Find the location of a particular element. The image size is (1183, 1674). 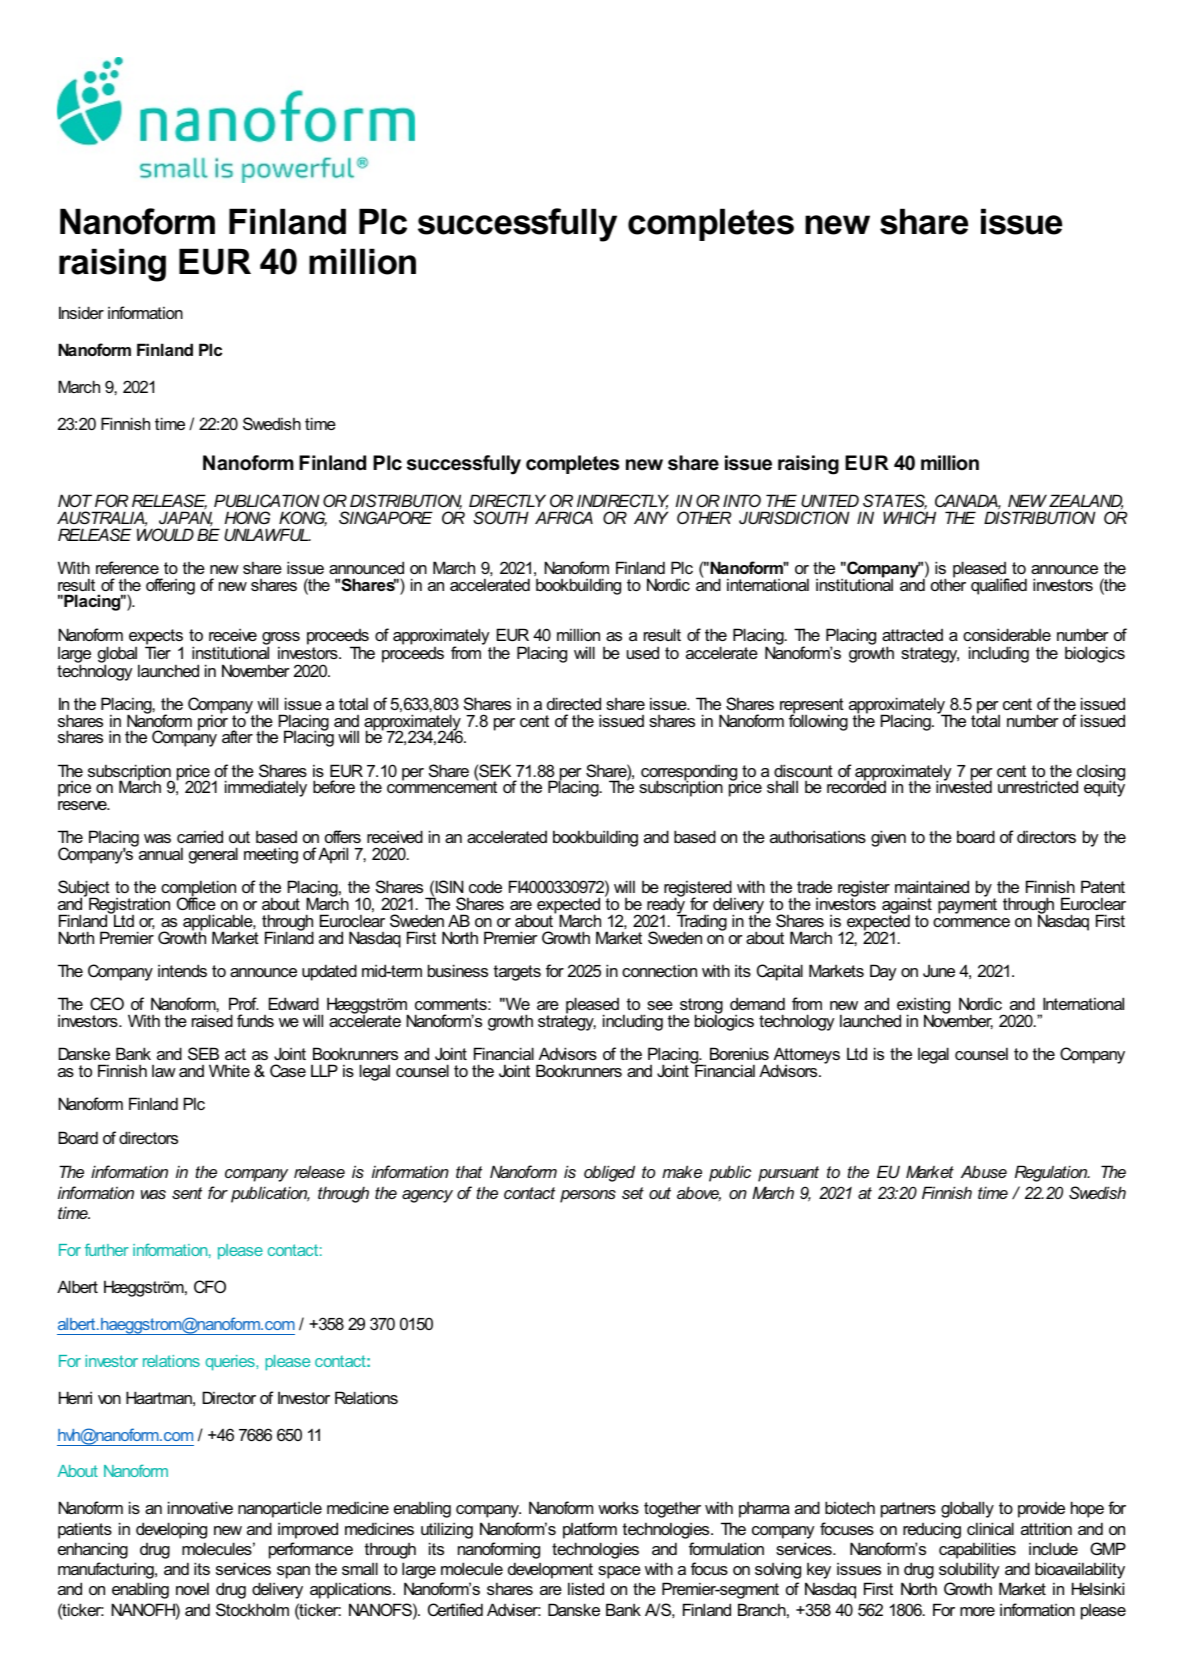

CFO is located at coordinates (210, 1286).
